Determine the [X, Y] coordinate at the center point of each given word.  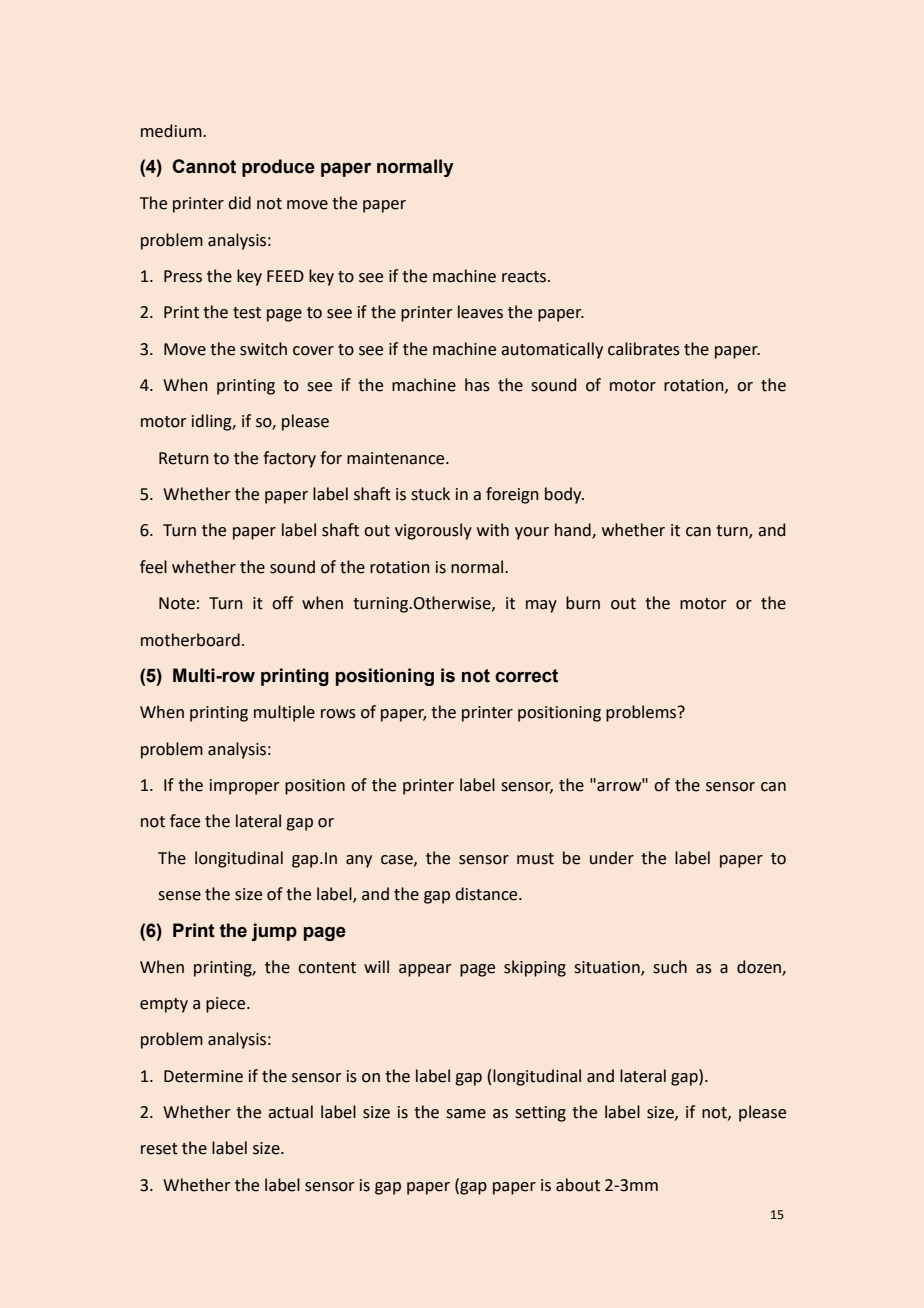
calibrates [644, 349]
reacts [525, 277]
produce [278, 168]
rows [338, 714]
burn [583, 603]
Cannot [204, 166]
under [612, 858]
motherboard [190, 640]
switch [263, 349]
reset [159, 1149]
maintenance [397, 458]
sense [179, 896]
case [398, 860]
